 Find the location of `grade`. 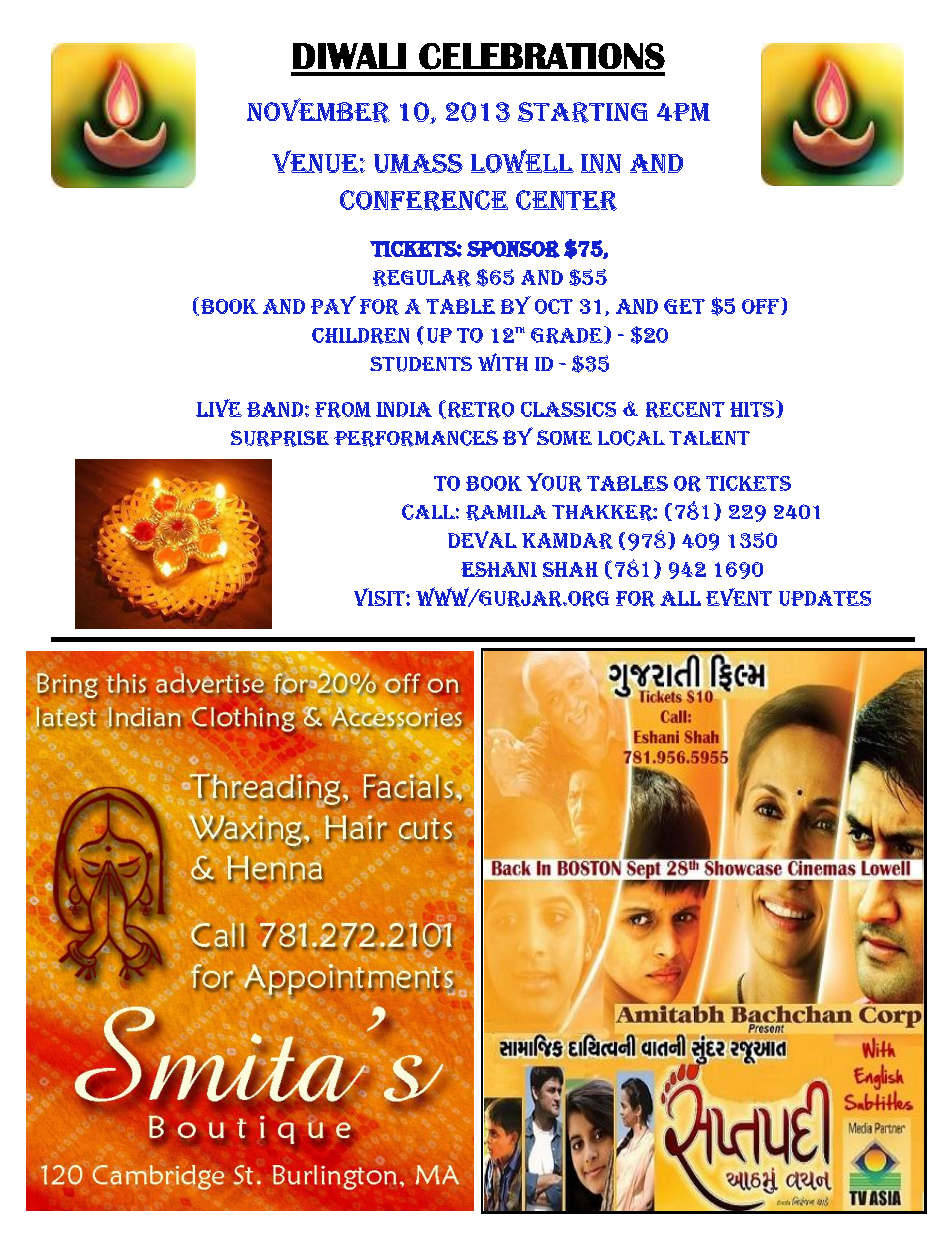

grade is located at coordinates (568, 335).
